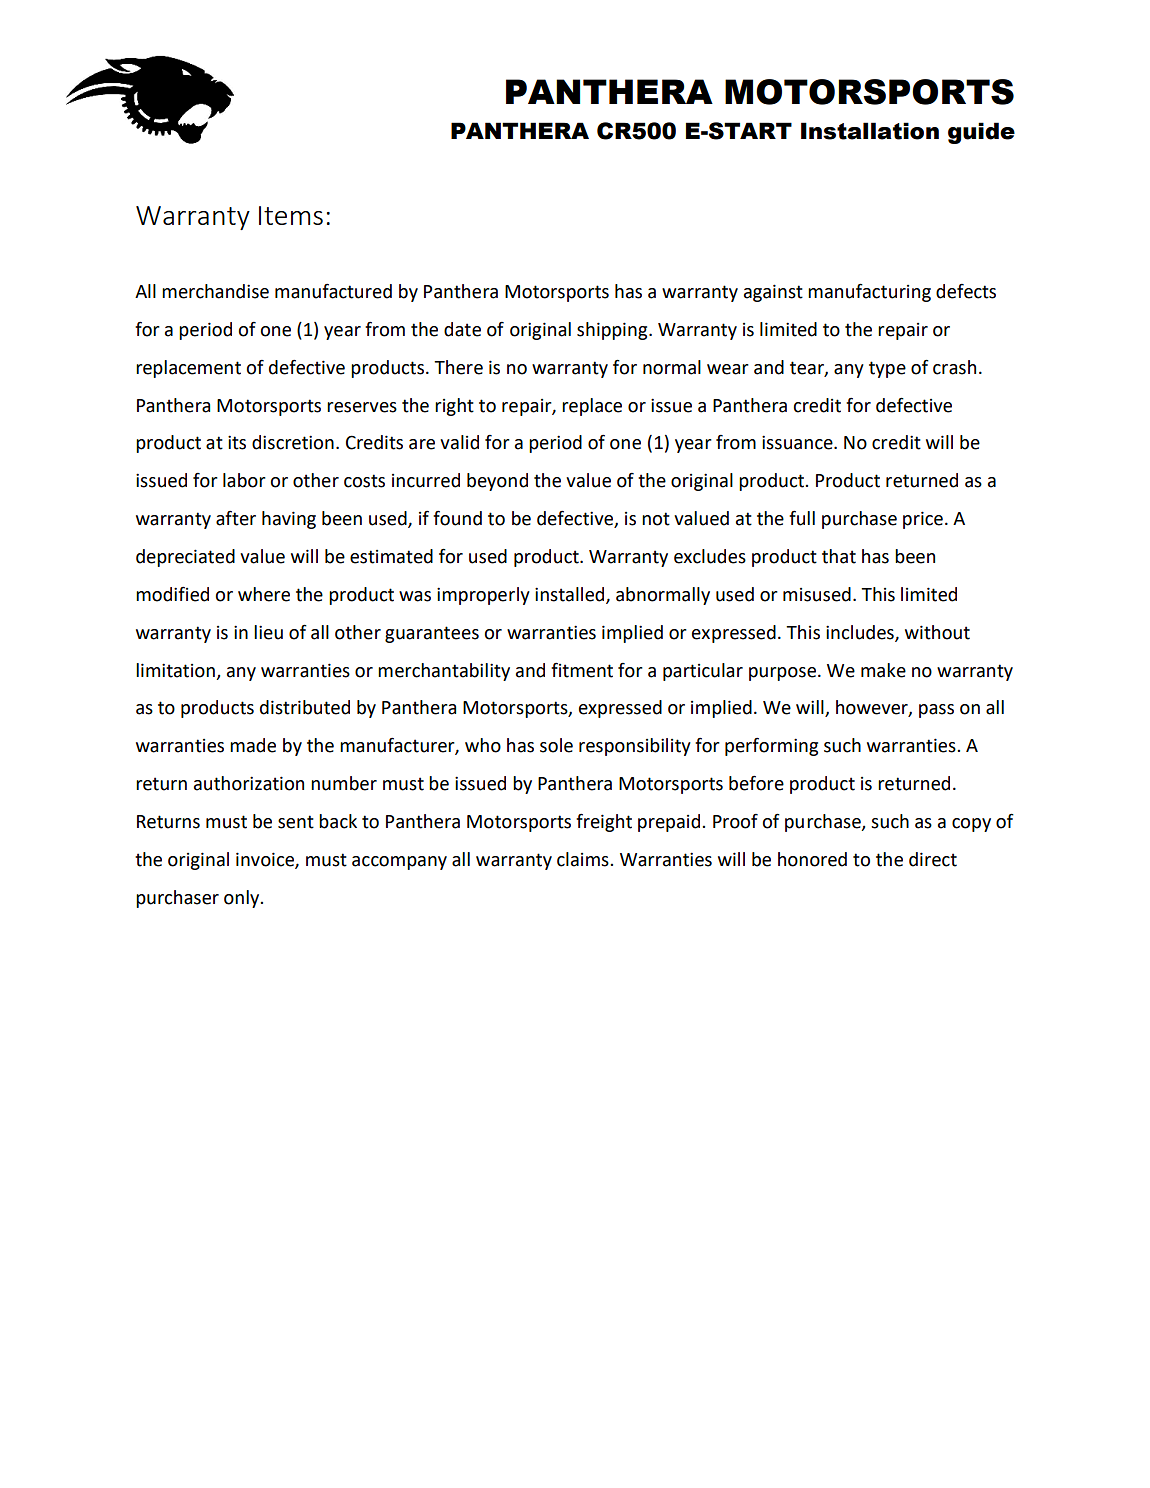 The image size is (1150, 1488). What do you see at coordinates (291, 215) in the screenshot?
I see `Items` at bounding box center [291, 215].
